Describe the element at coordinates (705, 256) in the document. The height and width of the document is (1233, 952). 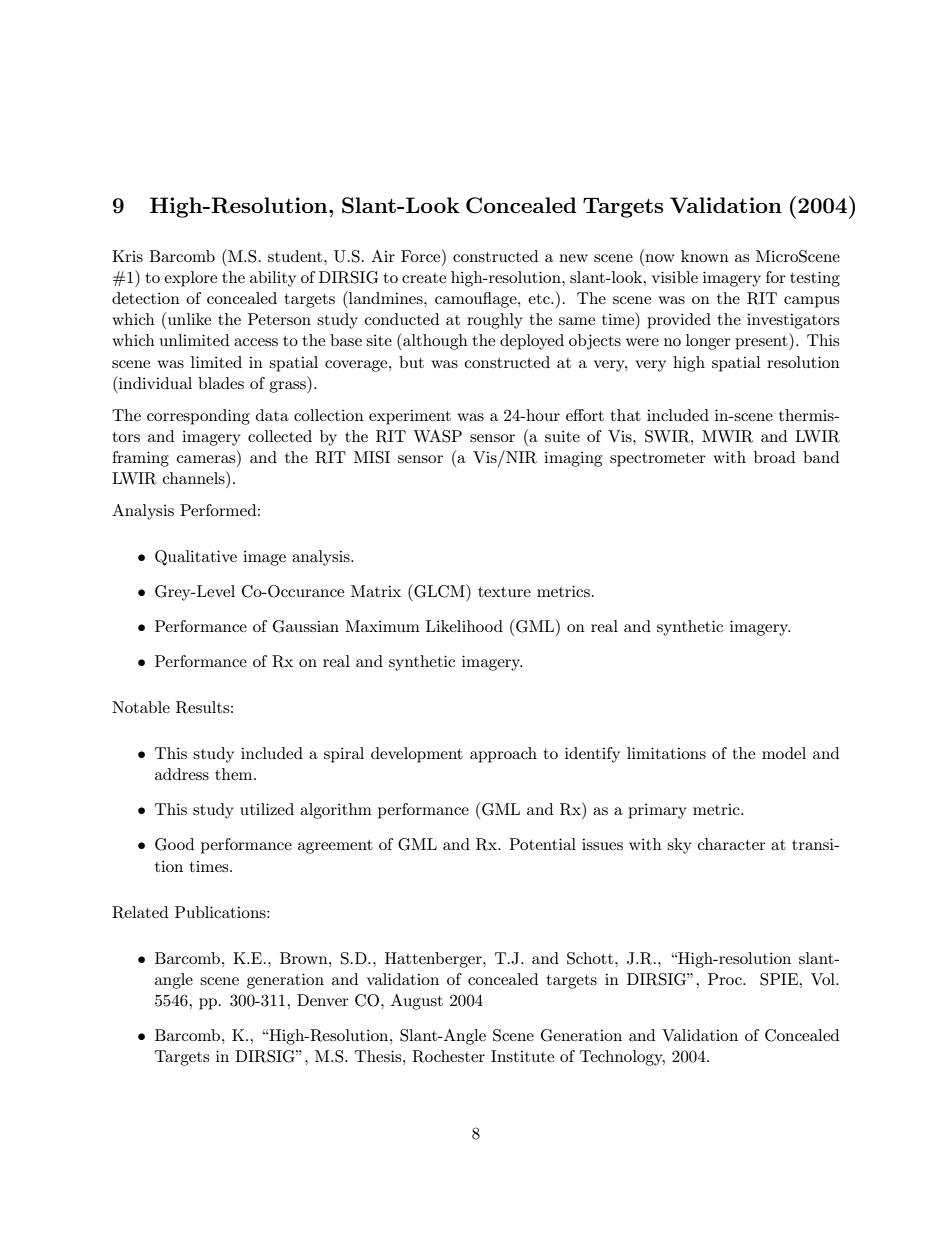
I see `known` at that location.
